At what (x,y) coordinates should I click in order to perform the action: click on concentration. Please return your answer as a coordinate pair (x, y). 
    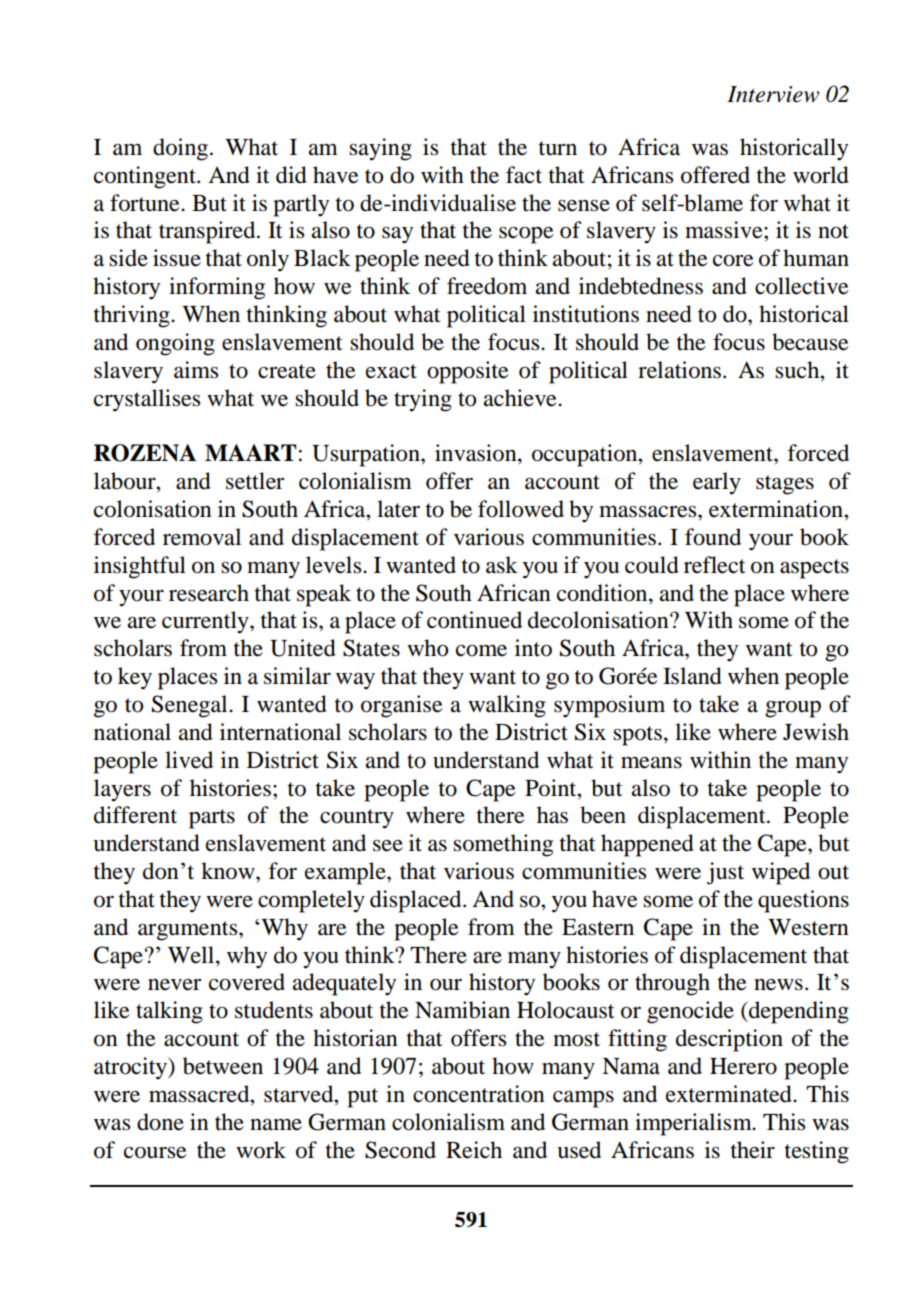
    Looking at the image, I should click on (479, 1094).
